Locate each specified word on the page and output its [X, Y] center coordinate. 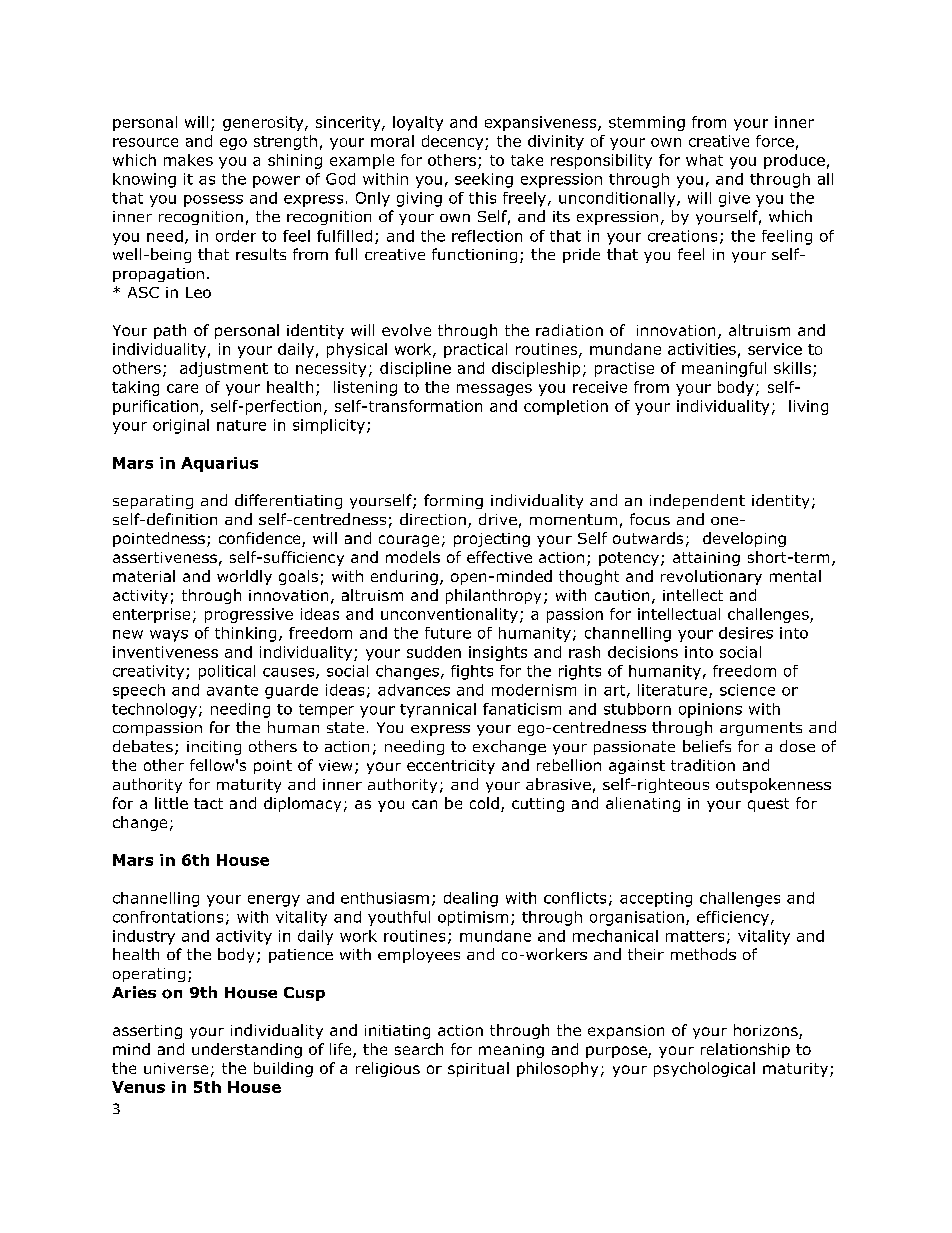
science [747, 690]
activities [702, 349]
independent [697, 501]
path [170, 331]
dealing [471, 899]
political [227, 672]
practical [475, 350]
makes [188, 160]
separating [153, 502]
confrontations [168, 917]
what [704, 160]
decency [454, 142]
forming [453, 501]
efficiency [733, 918]
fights [472, 672]
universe [176, 1068]
